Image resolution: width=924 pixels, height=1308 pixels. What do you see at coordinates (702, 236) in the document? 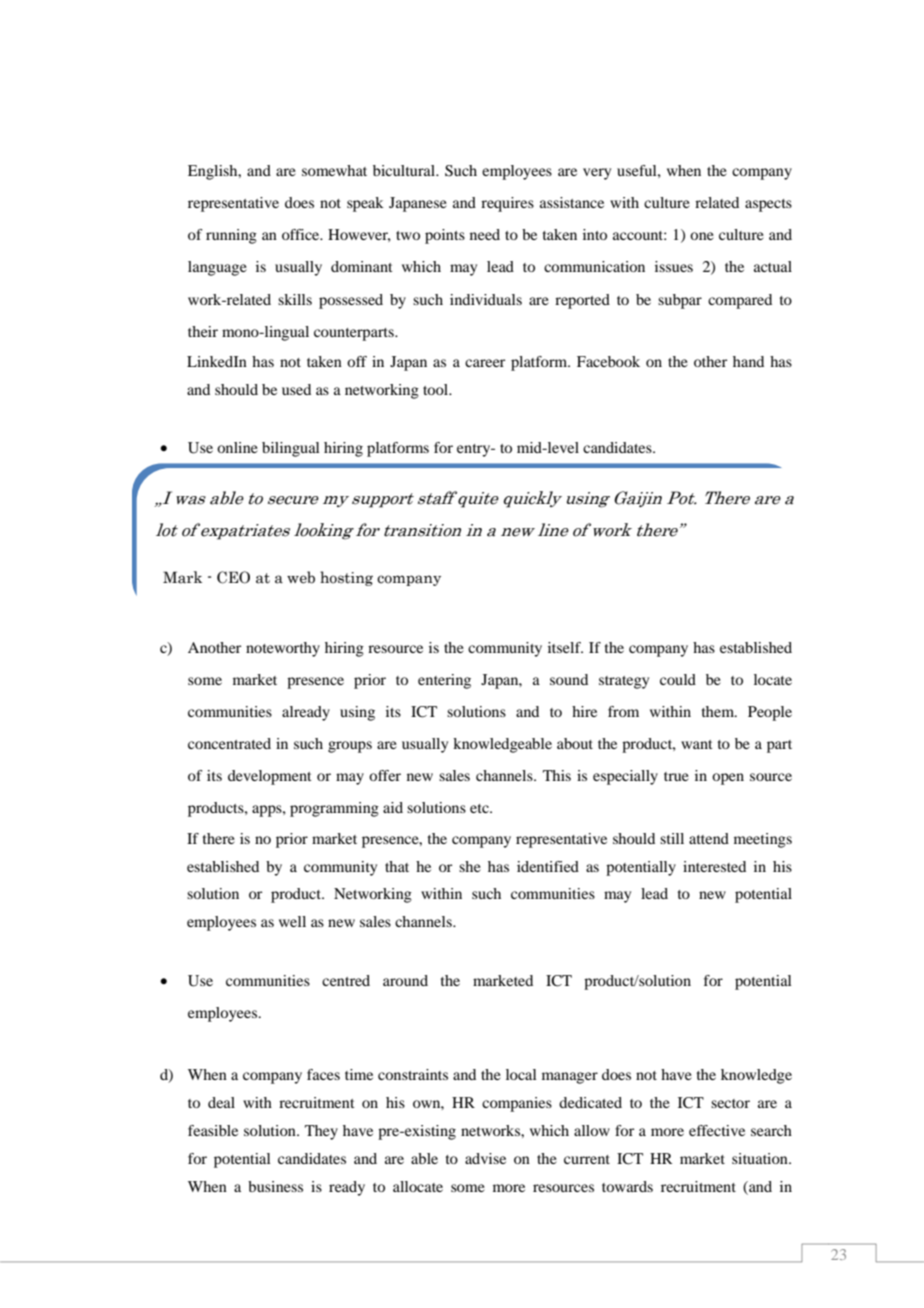
I see `one` at bounding box center [702, 236].
